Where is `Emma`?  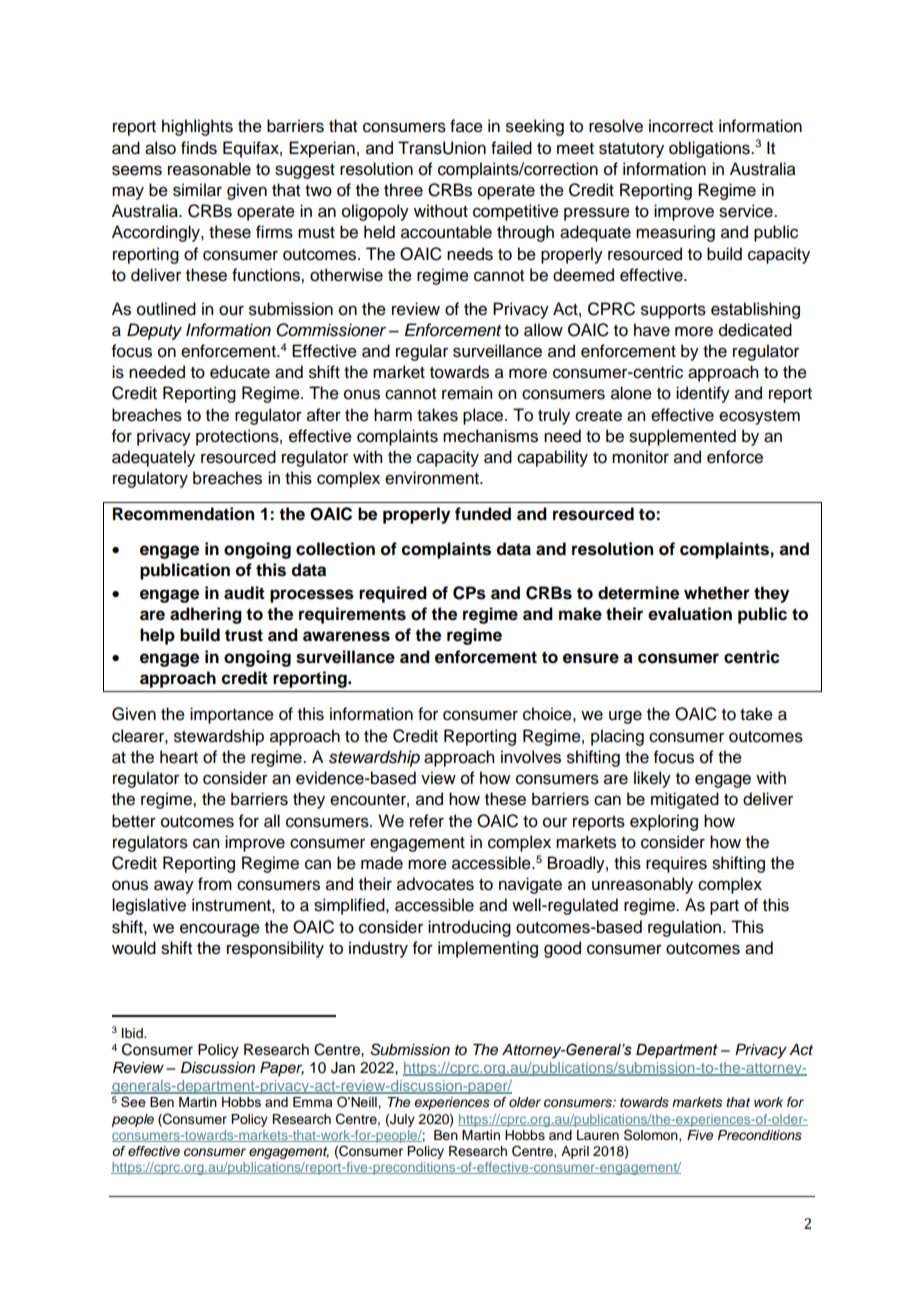
Emma is located at coordinates (312, 1102).
